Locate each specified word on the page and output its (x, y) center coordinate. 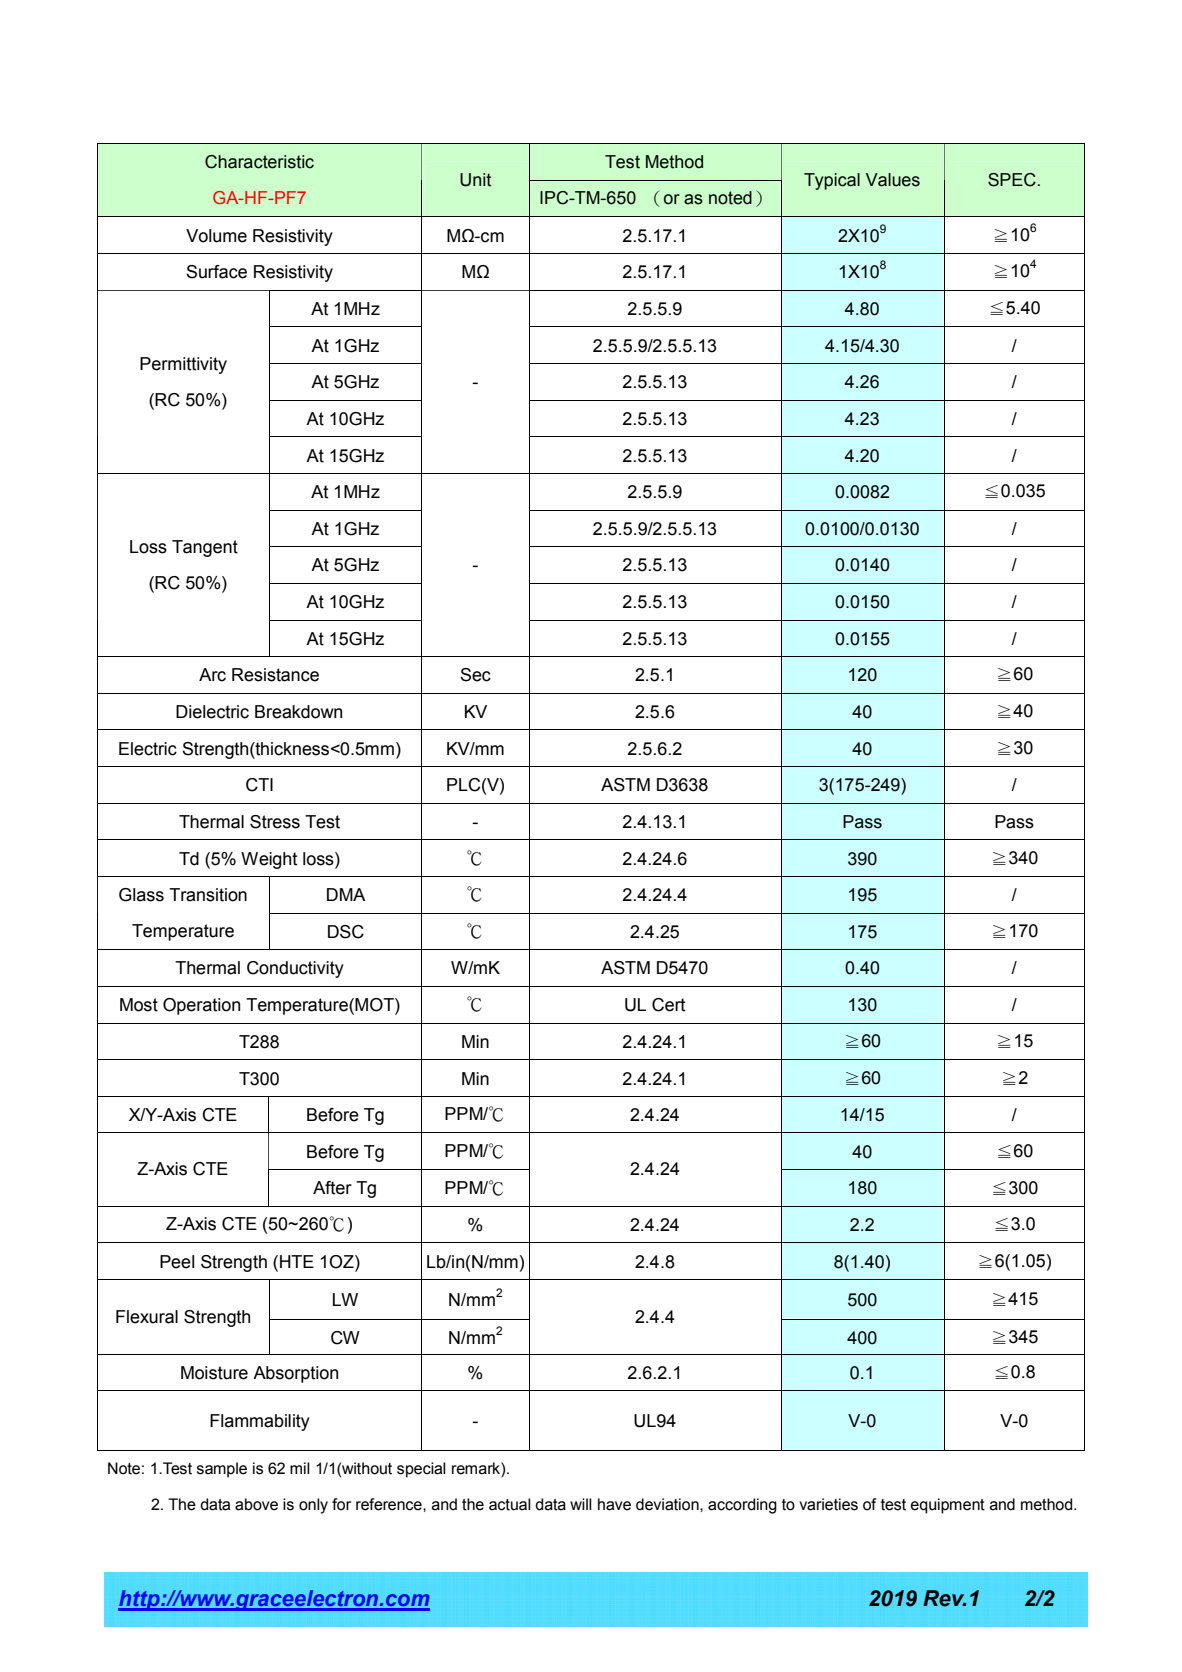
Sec (475, 675)
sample (222, 1470)
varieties (828, 1504)
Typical (832, 181)
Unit (475, 180)
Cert (668, 1005)
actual (510, 1504)
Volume (216, 236)
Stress (275, 822)
